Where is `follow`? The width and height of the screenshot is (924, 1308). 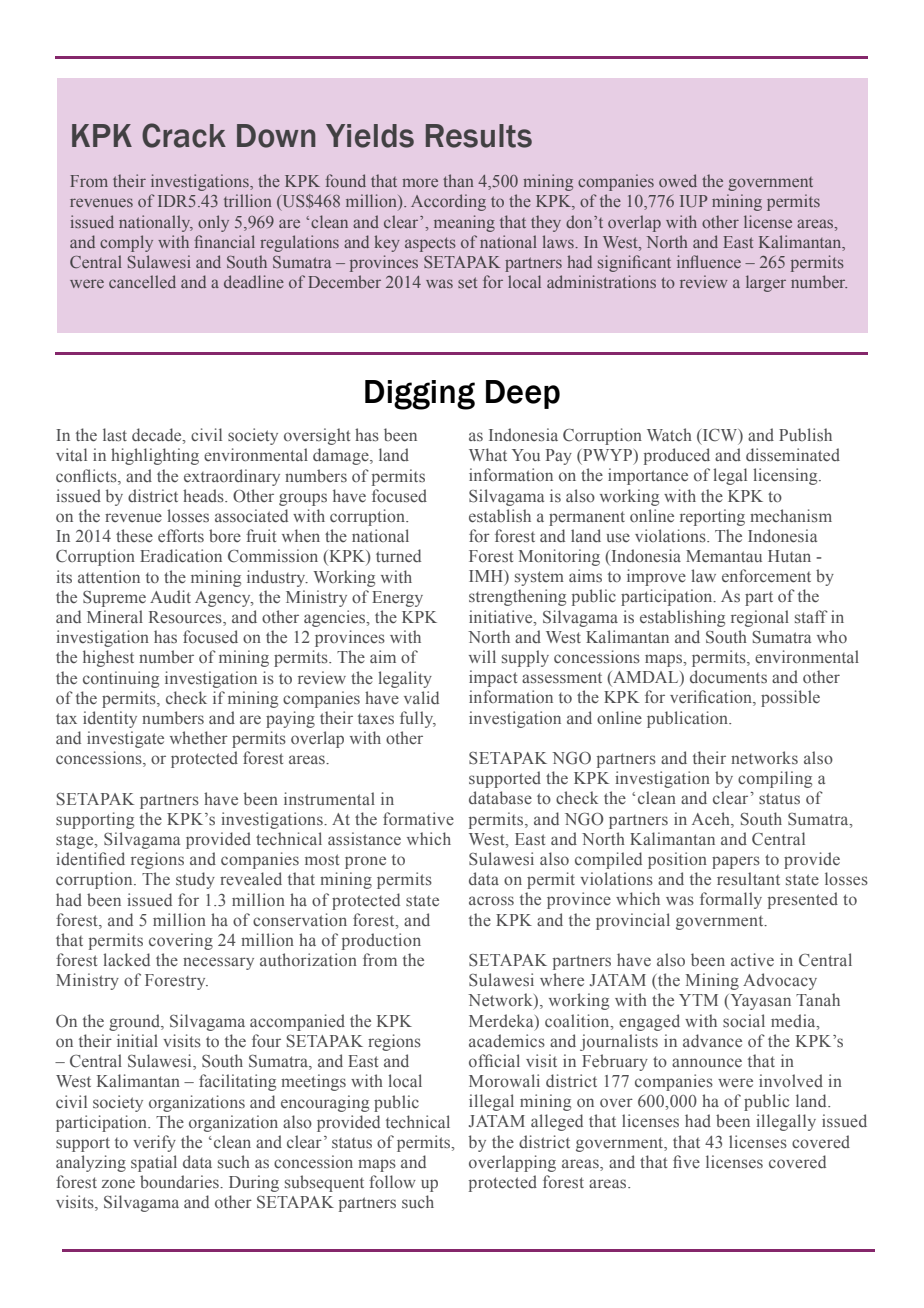 follow is located at coordinates (392, 1181).
